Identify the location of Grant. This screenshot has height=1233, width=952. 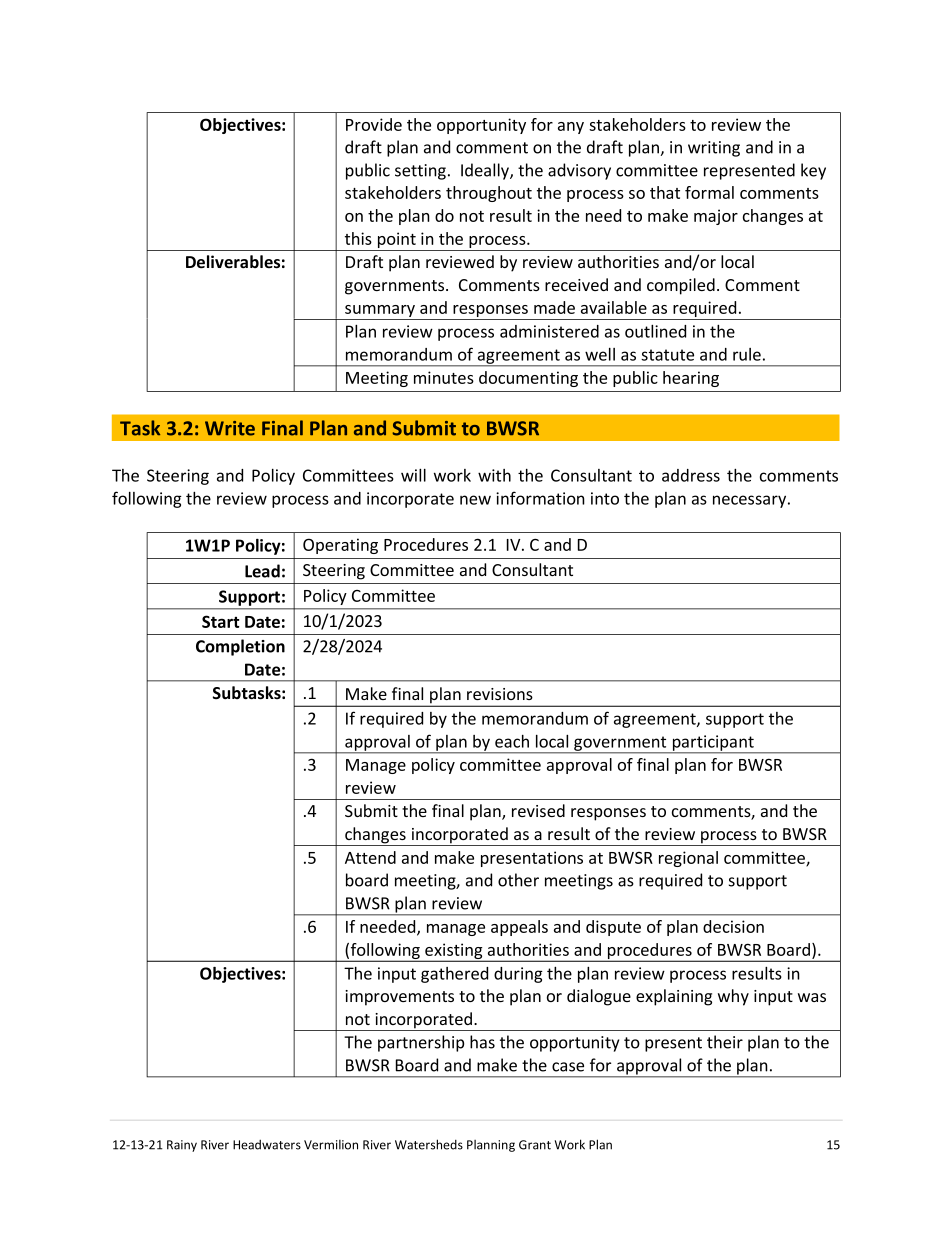
(535, 1145).
